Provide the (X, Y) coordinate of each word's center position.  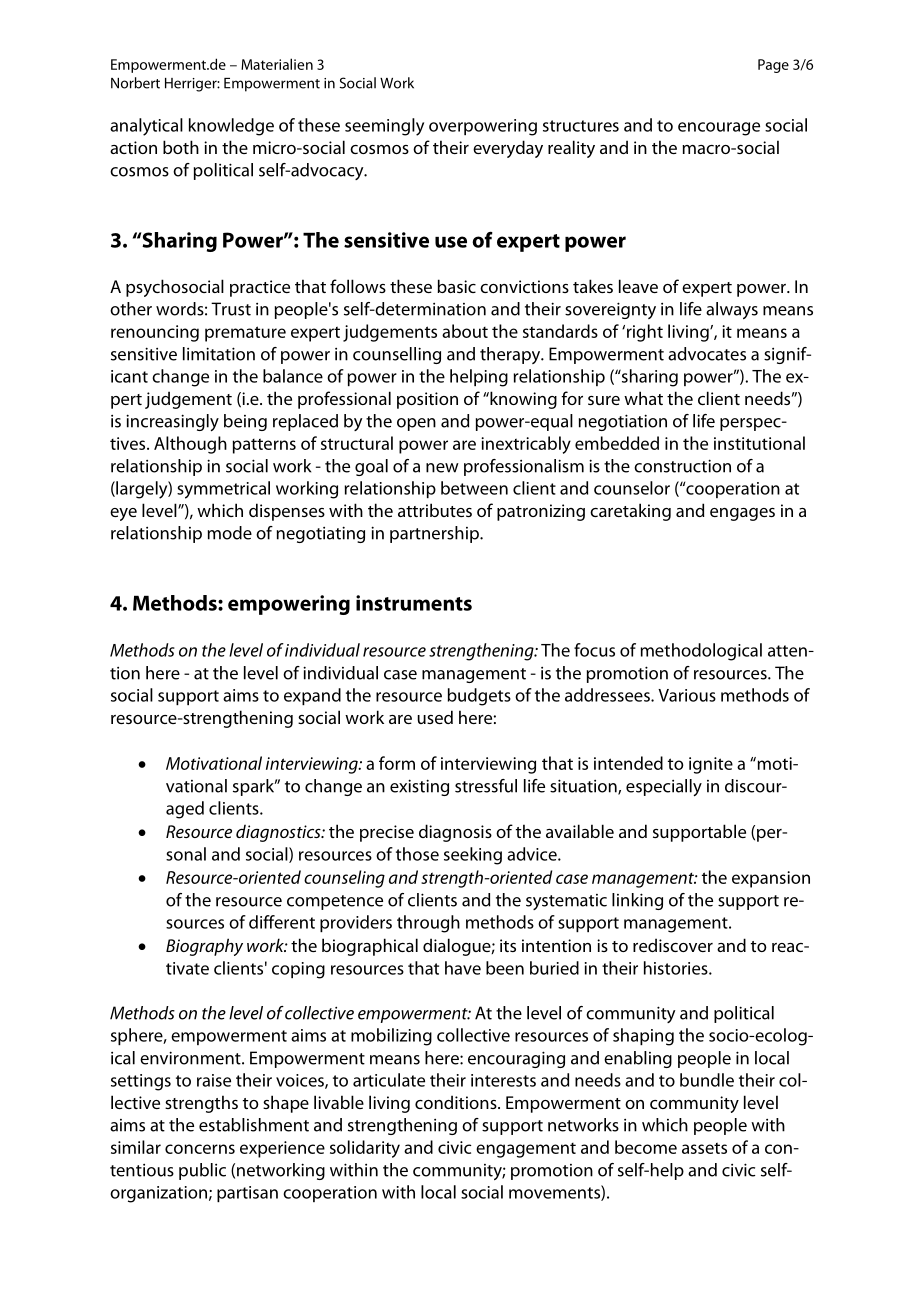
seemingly (384, 127)
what (643, 398)
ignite (711, 765)
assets (704, 1148)
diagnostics (279, 833)
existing (419, 787)
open (416, 424)
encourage (719, 129)
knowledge (231, 127)
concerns (200, 1149)
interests (503, 1080)
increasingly (172, 423)
